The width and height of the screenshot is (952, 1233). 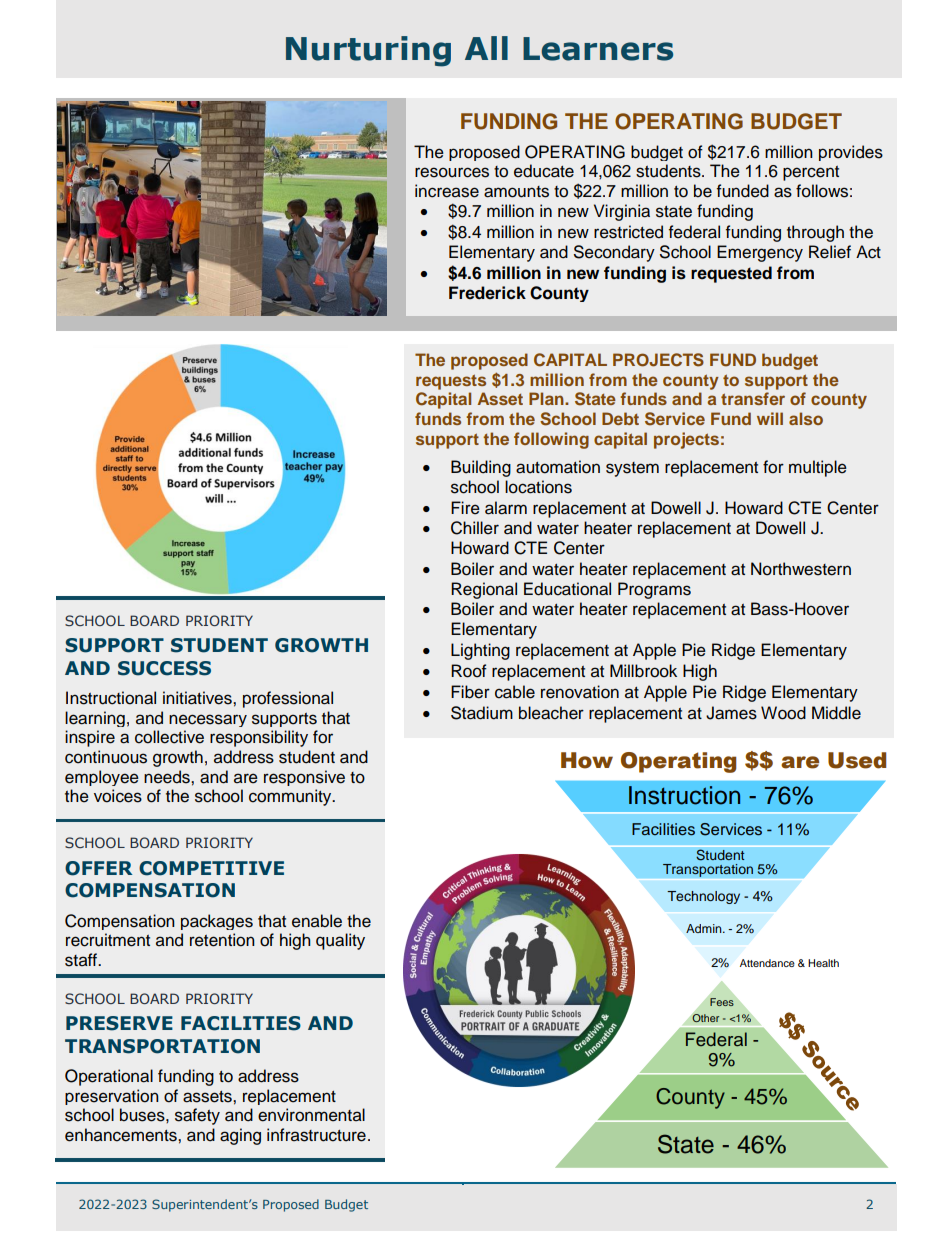 What do you see at coordinates (801, 569) in the screenshot?
I see `Northwestern` at bounding box center [801, 569].
